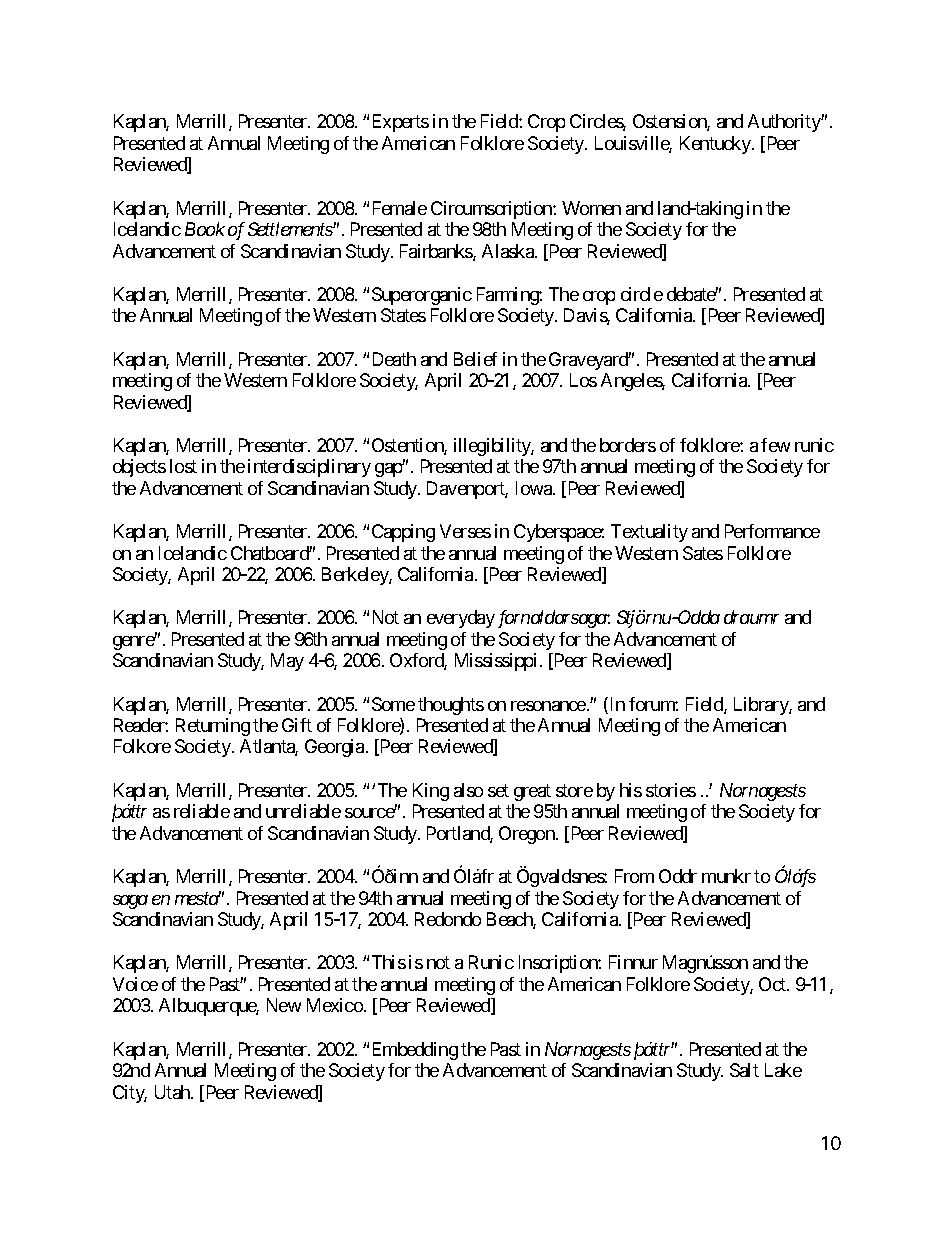 The height and width of the document is (1233, 952). Describe the element at coordinates (716, 145) in the document. I see `Kentucky` at that location.
